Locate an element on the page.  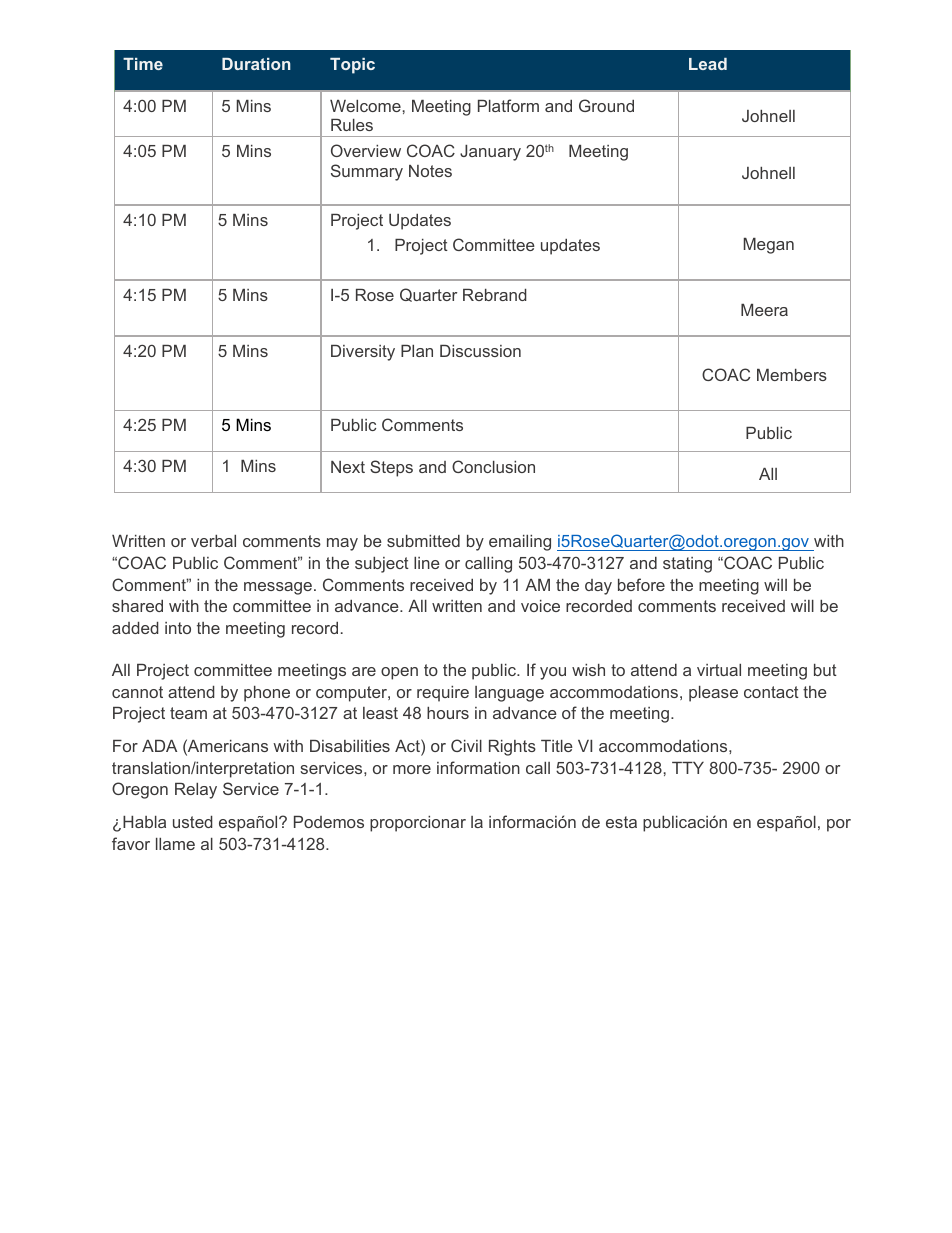
Platform is located at coordinates (508, 105).
